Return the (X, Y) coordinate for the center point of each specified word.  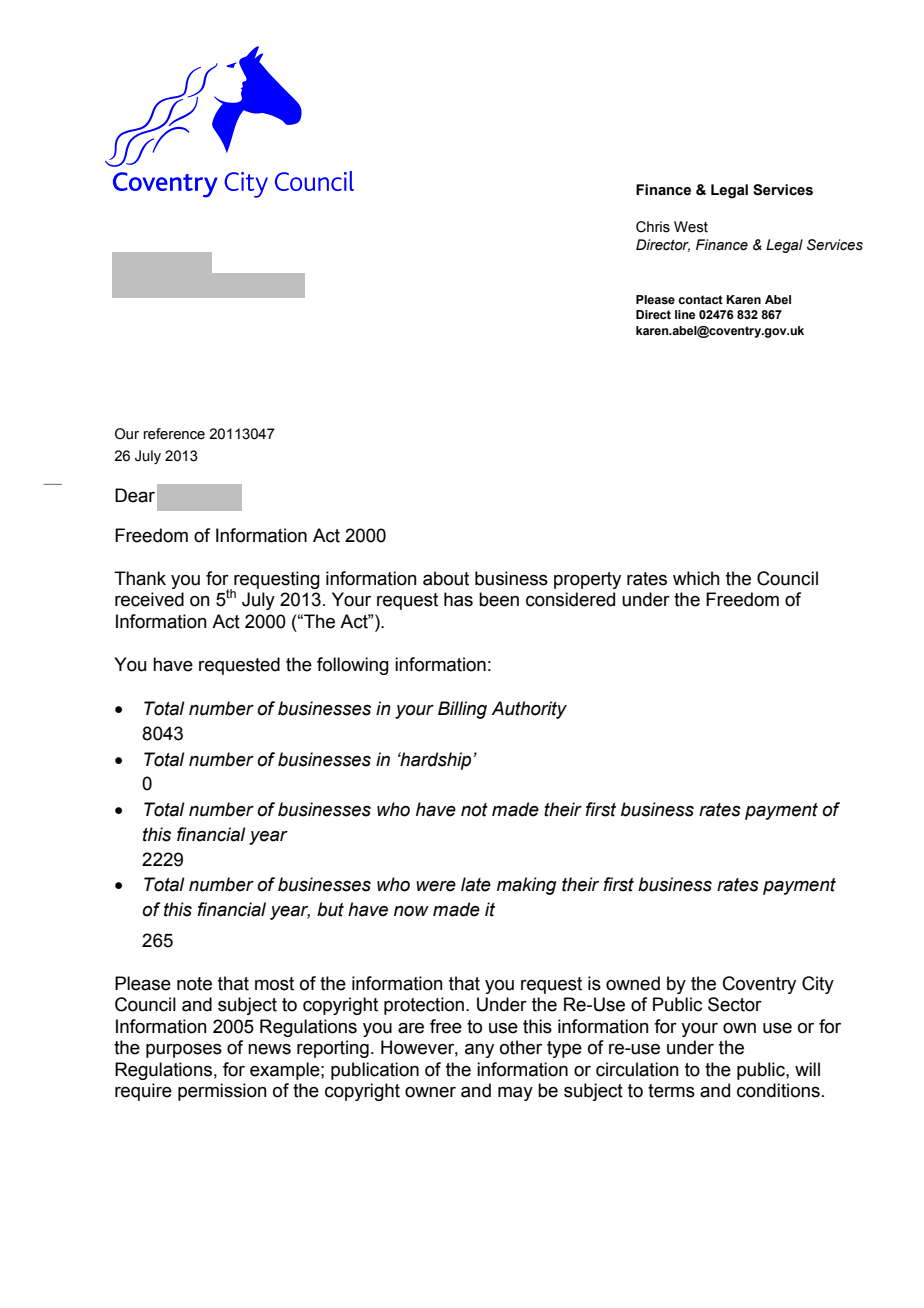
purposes (184, 1051)
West (691, 227)
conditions (778, 1090)
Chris (653, 227)
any (479, 1051)
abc (229, 122)
